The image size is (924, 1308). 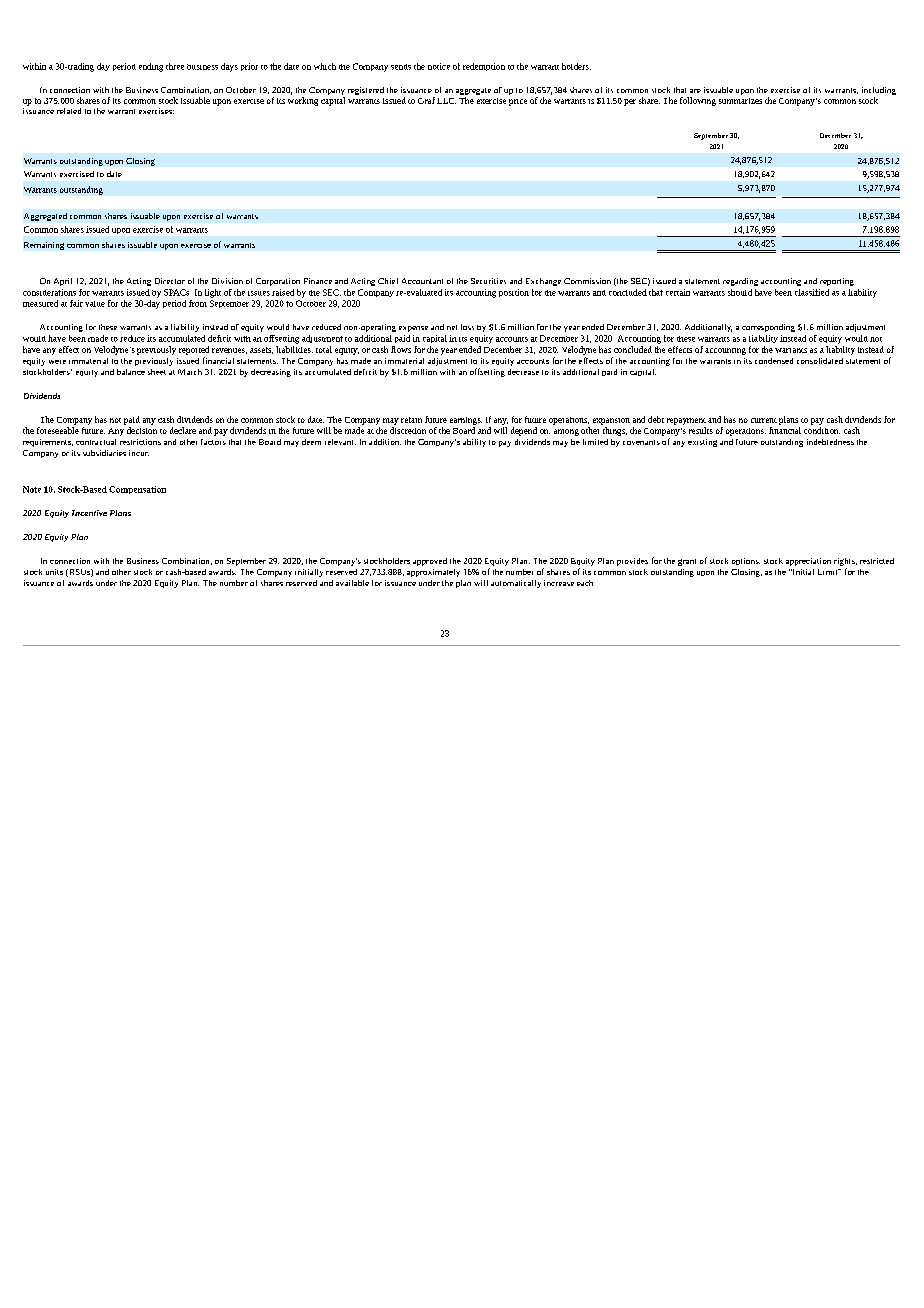 I want to click on earnings, so click(x=466, y=421).
